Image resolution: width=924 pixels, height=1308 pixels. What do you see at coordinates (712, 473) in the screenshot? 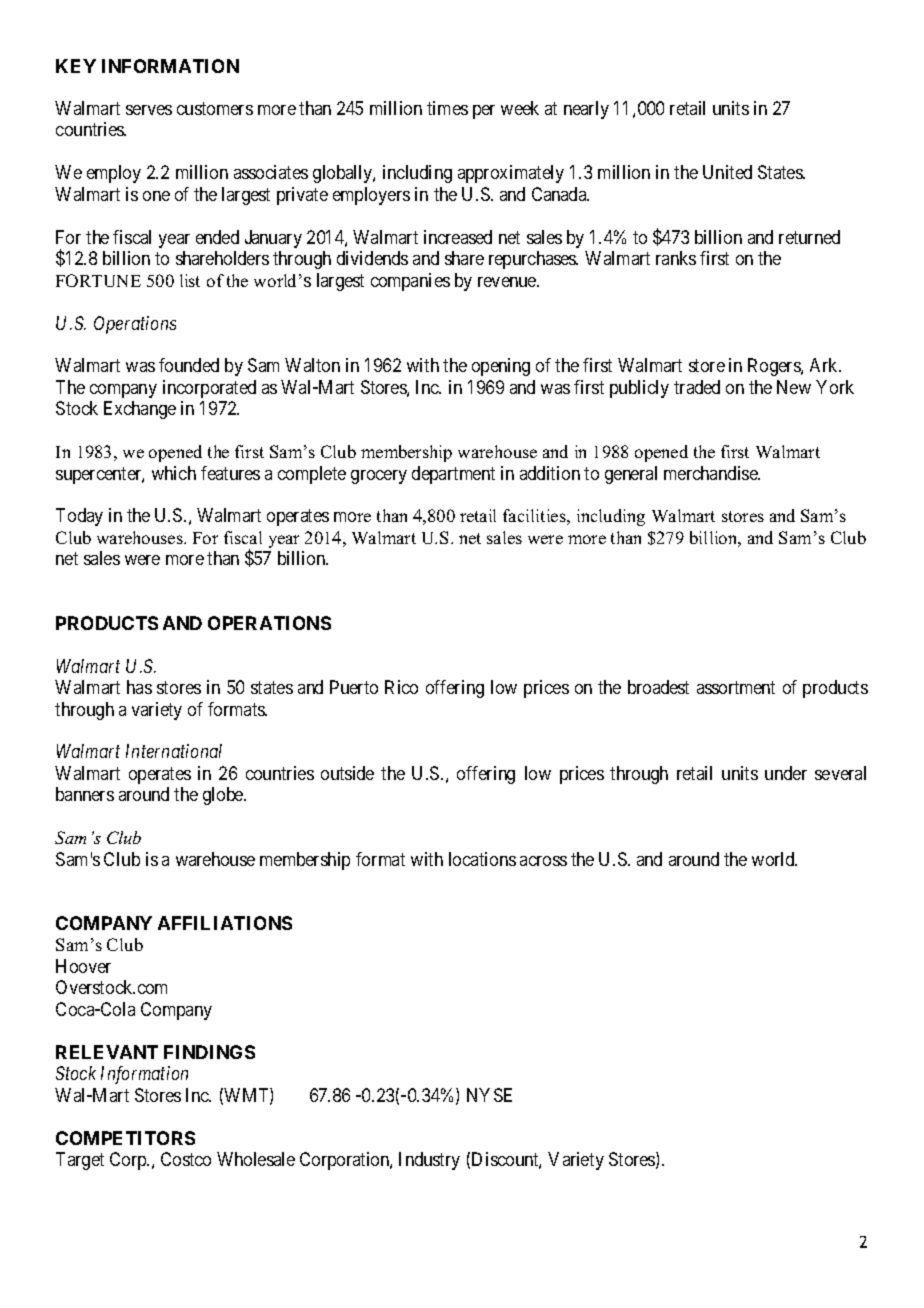
I see `merchandise` at bounding box center [712, 473].
